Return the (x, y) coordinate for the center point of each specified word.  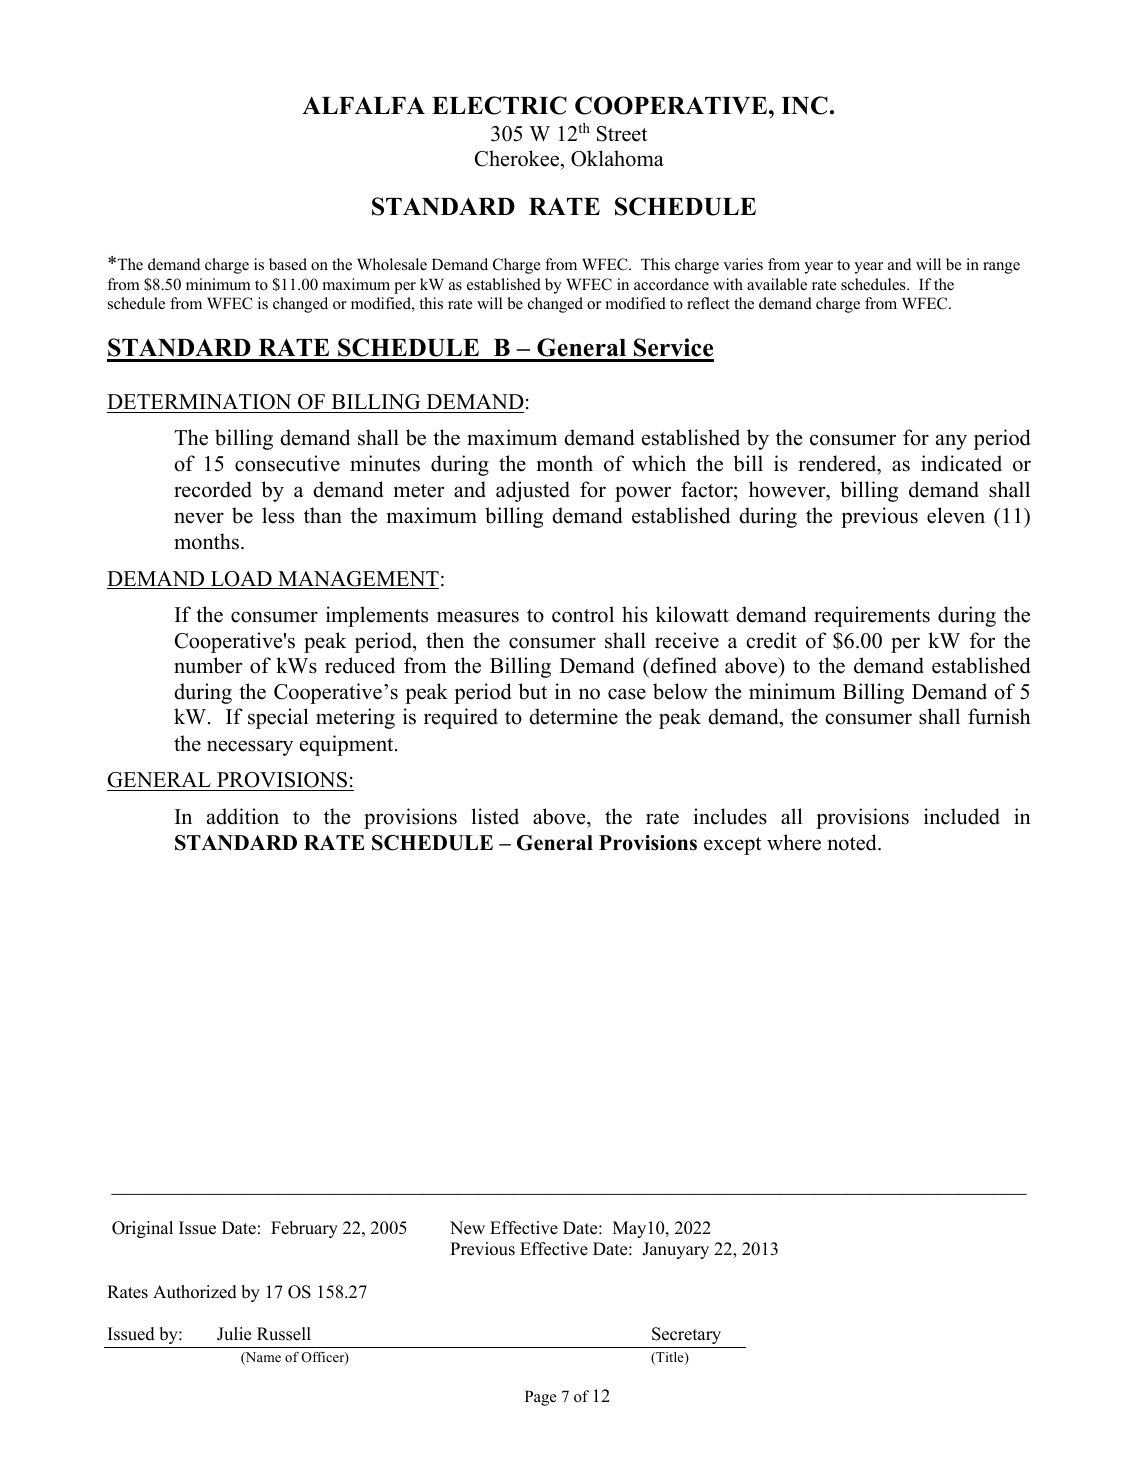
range (1001, 268)
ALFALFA (363, 105)
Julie (234, 1334)
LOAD (241, 580)
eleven (956, 515)
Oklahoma (617, 158)
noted (853, 842)
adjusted (533, 491)
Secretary (686, 1335)
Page (540, 1398)
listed (495, 816)
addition (243, 816)
